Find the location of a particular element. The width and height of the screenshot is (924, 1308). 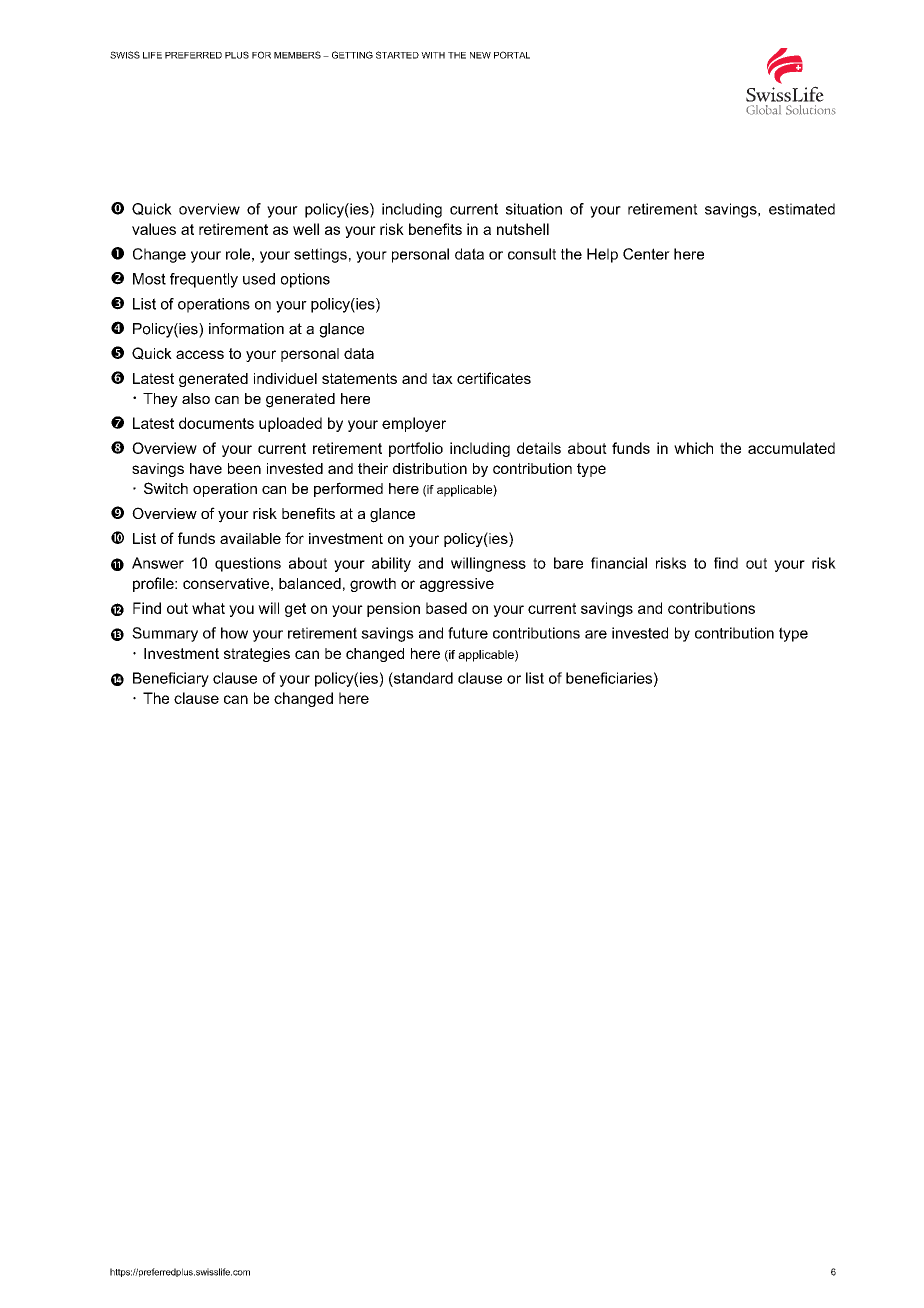

frequently is located at coordinates (204, 280).
